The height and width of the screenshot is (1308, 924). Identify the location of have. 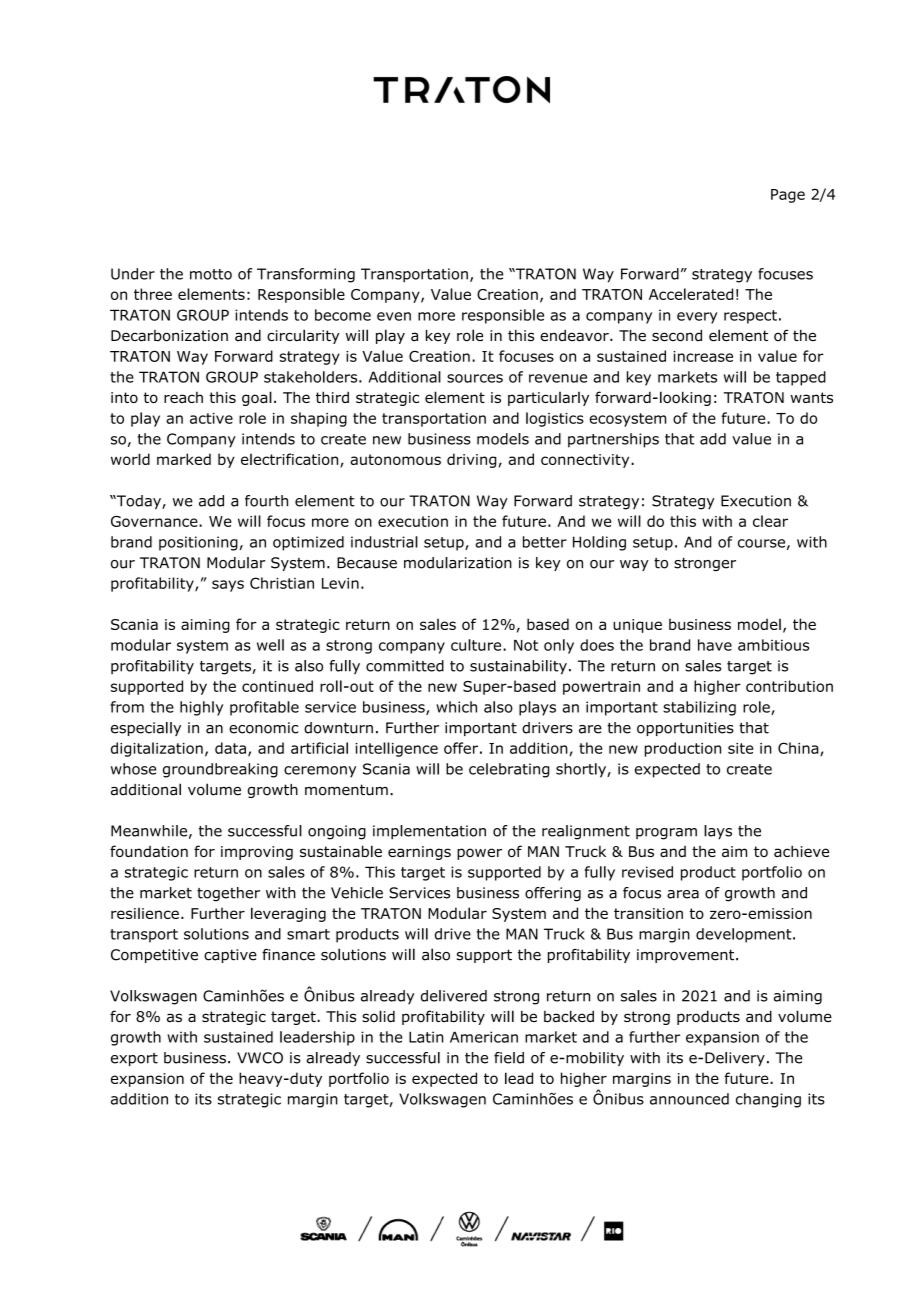
(715, 645).
